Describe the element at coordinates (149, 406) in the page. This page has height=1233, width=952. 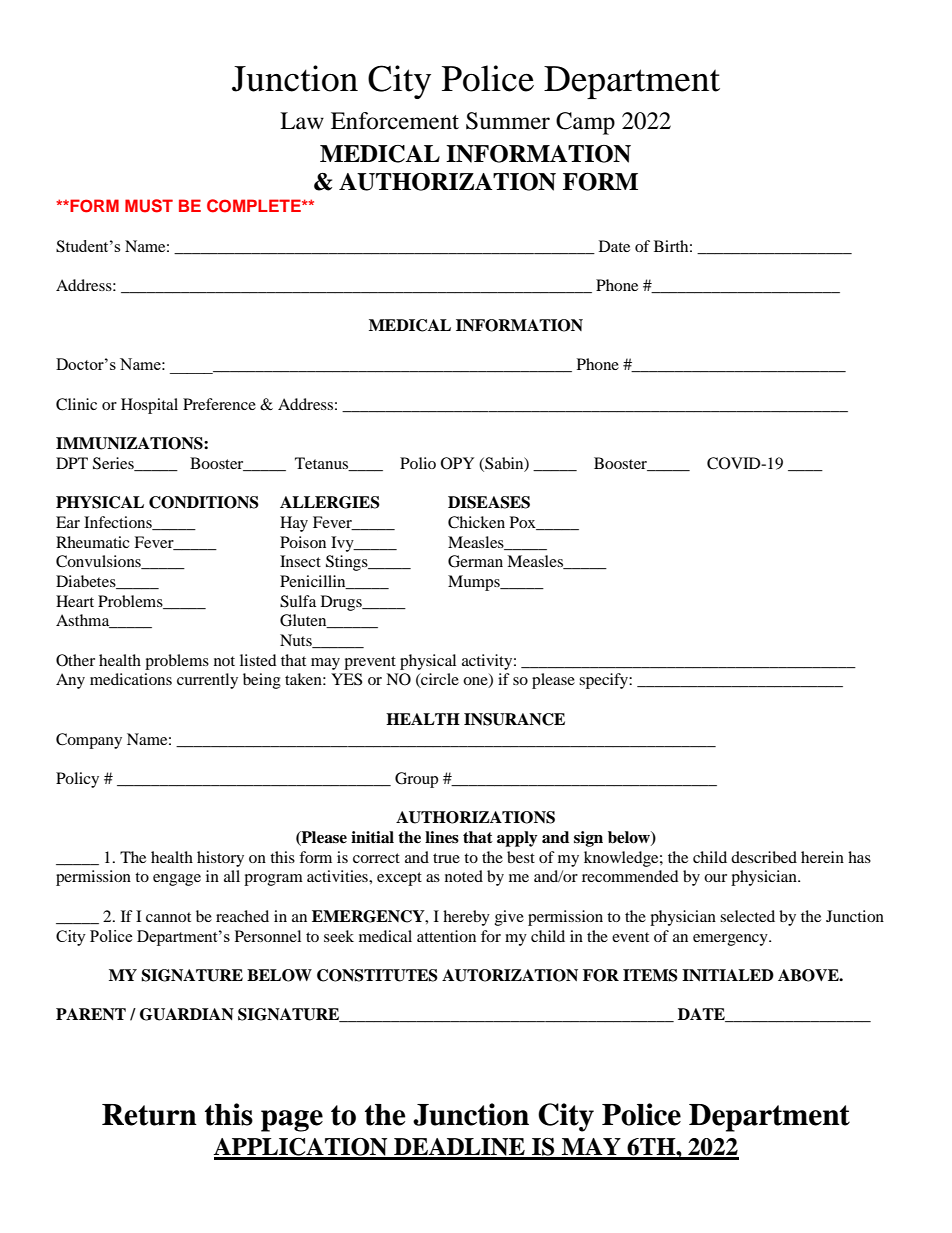
I see `Hospital` at that location.
